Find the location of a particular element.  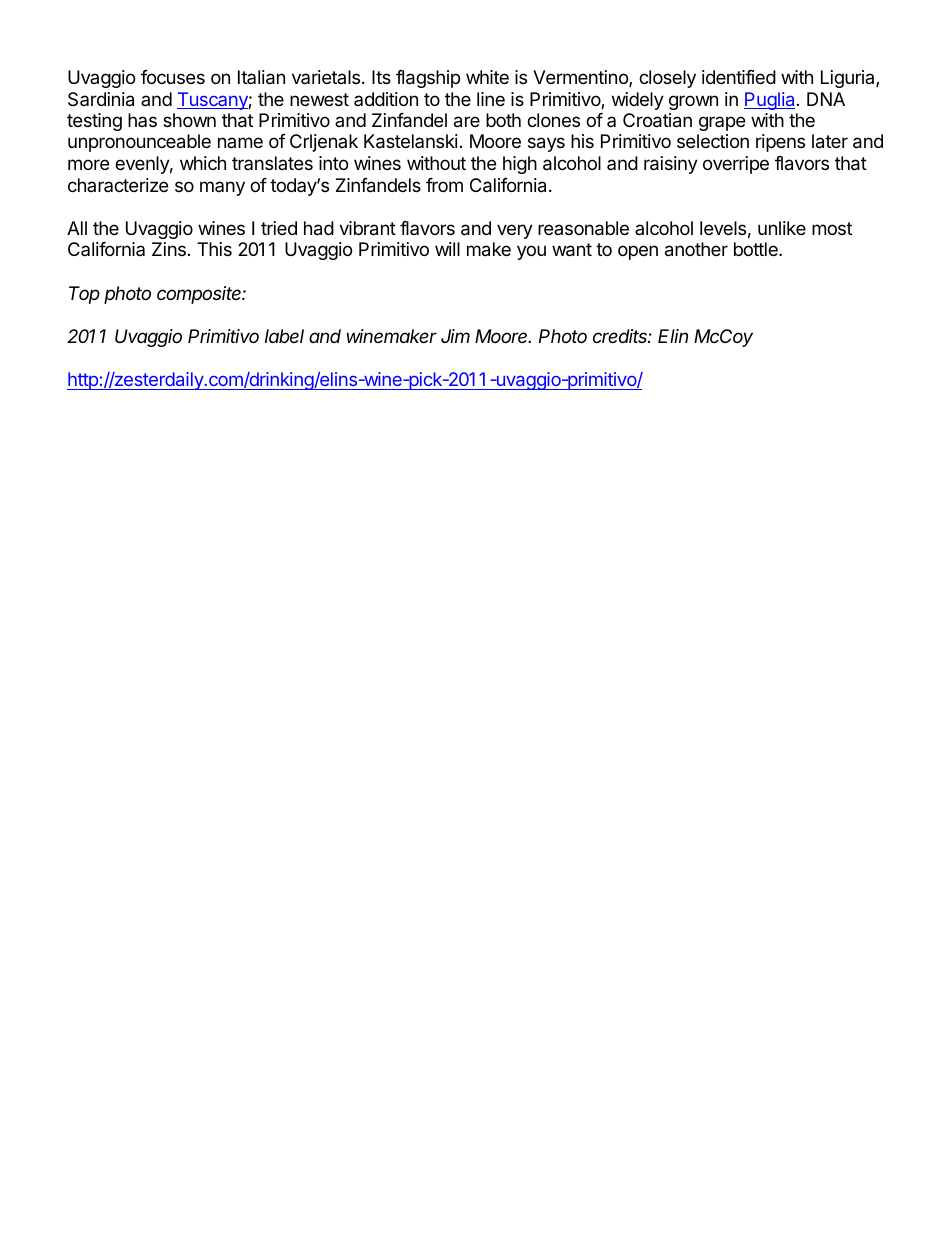

Jim is located at coordinates (455, 336).
